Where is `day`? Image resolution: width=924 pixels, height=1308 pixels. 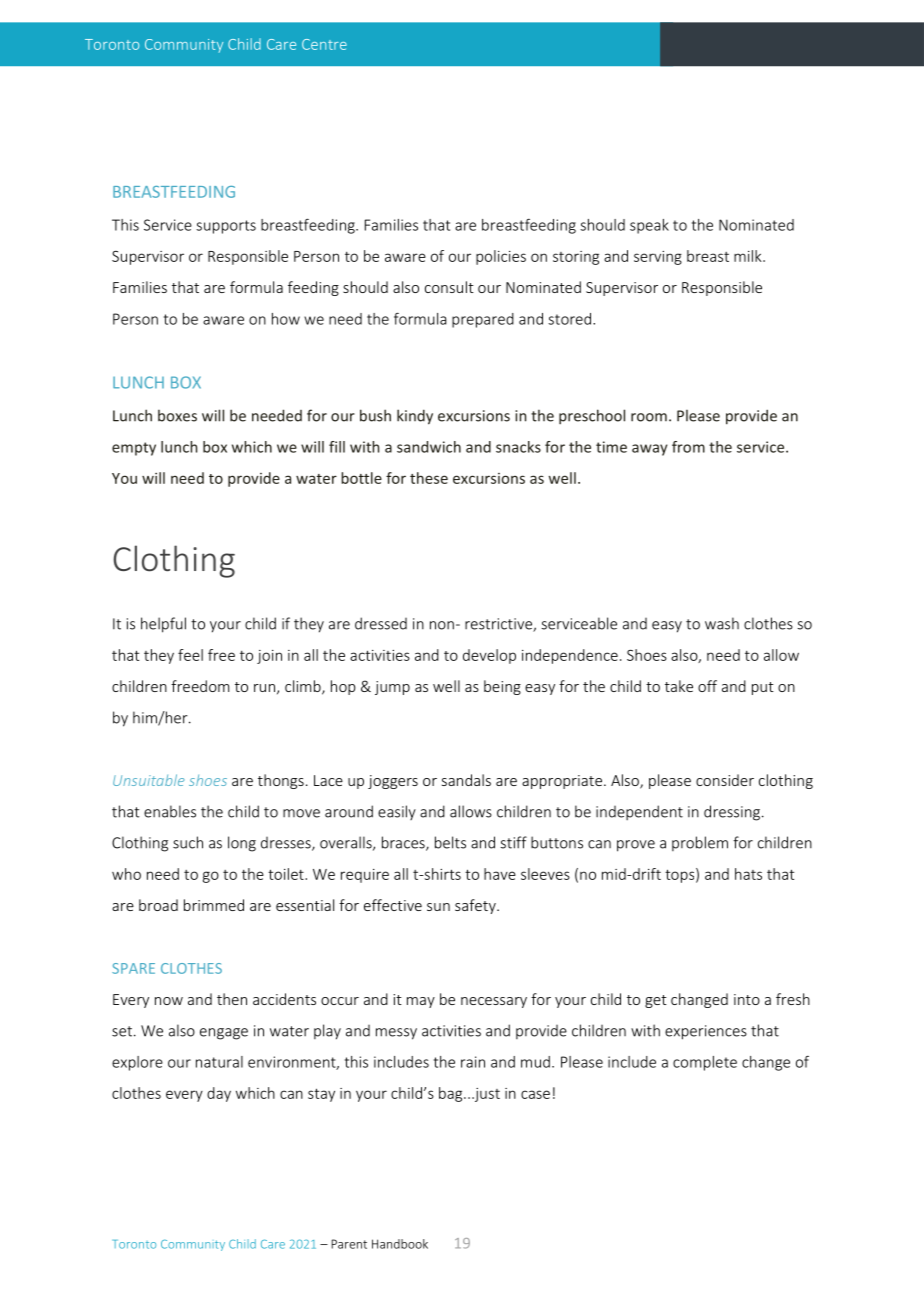
day is located at coordinates (219, 1094).
